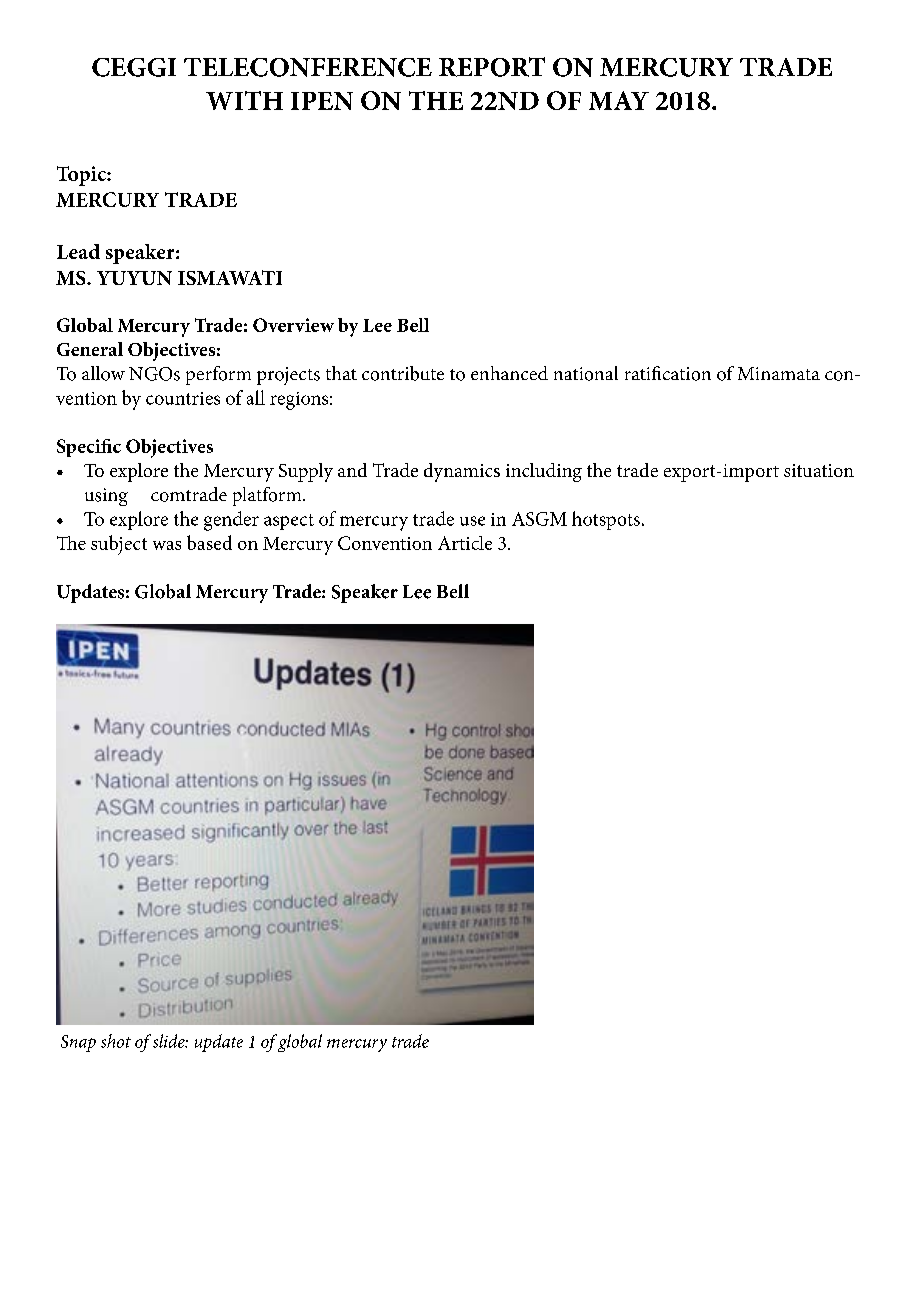 Image resolution: width=924 pixels, height=1308 pixels. What do you see at coordinates (244, 100) in the page?
I see `WITH` at bounding box center [244, 100].
